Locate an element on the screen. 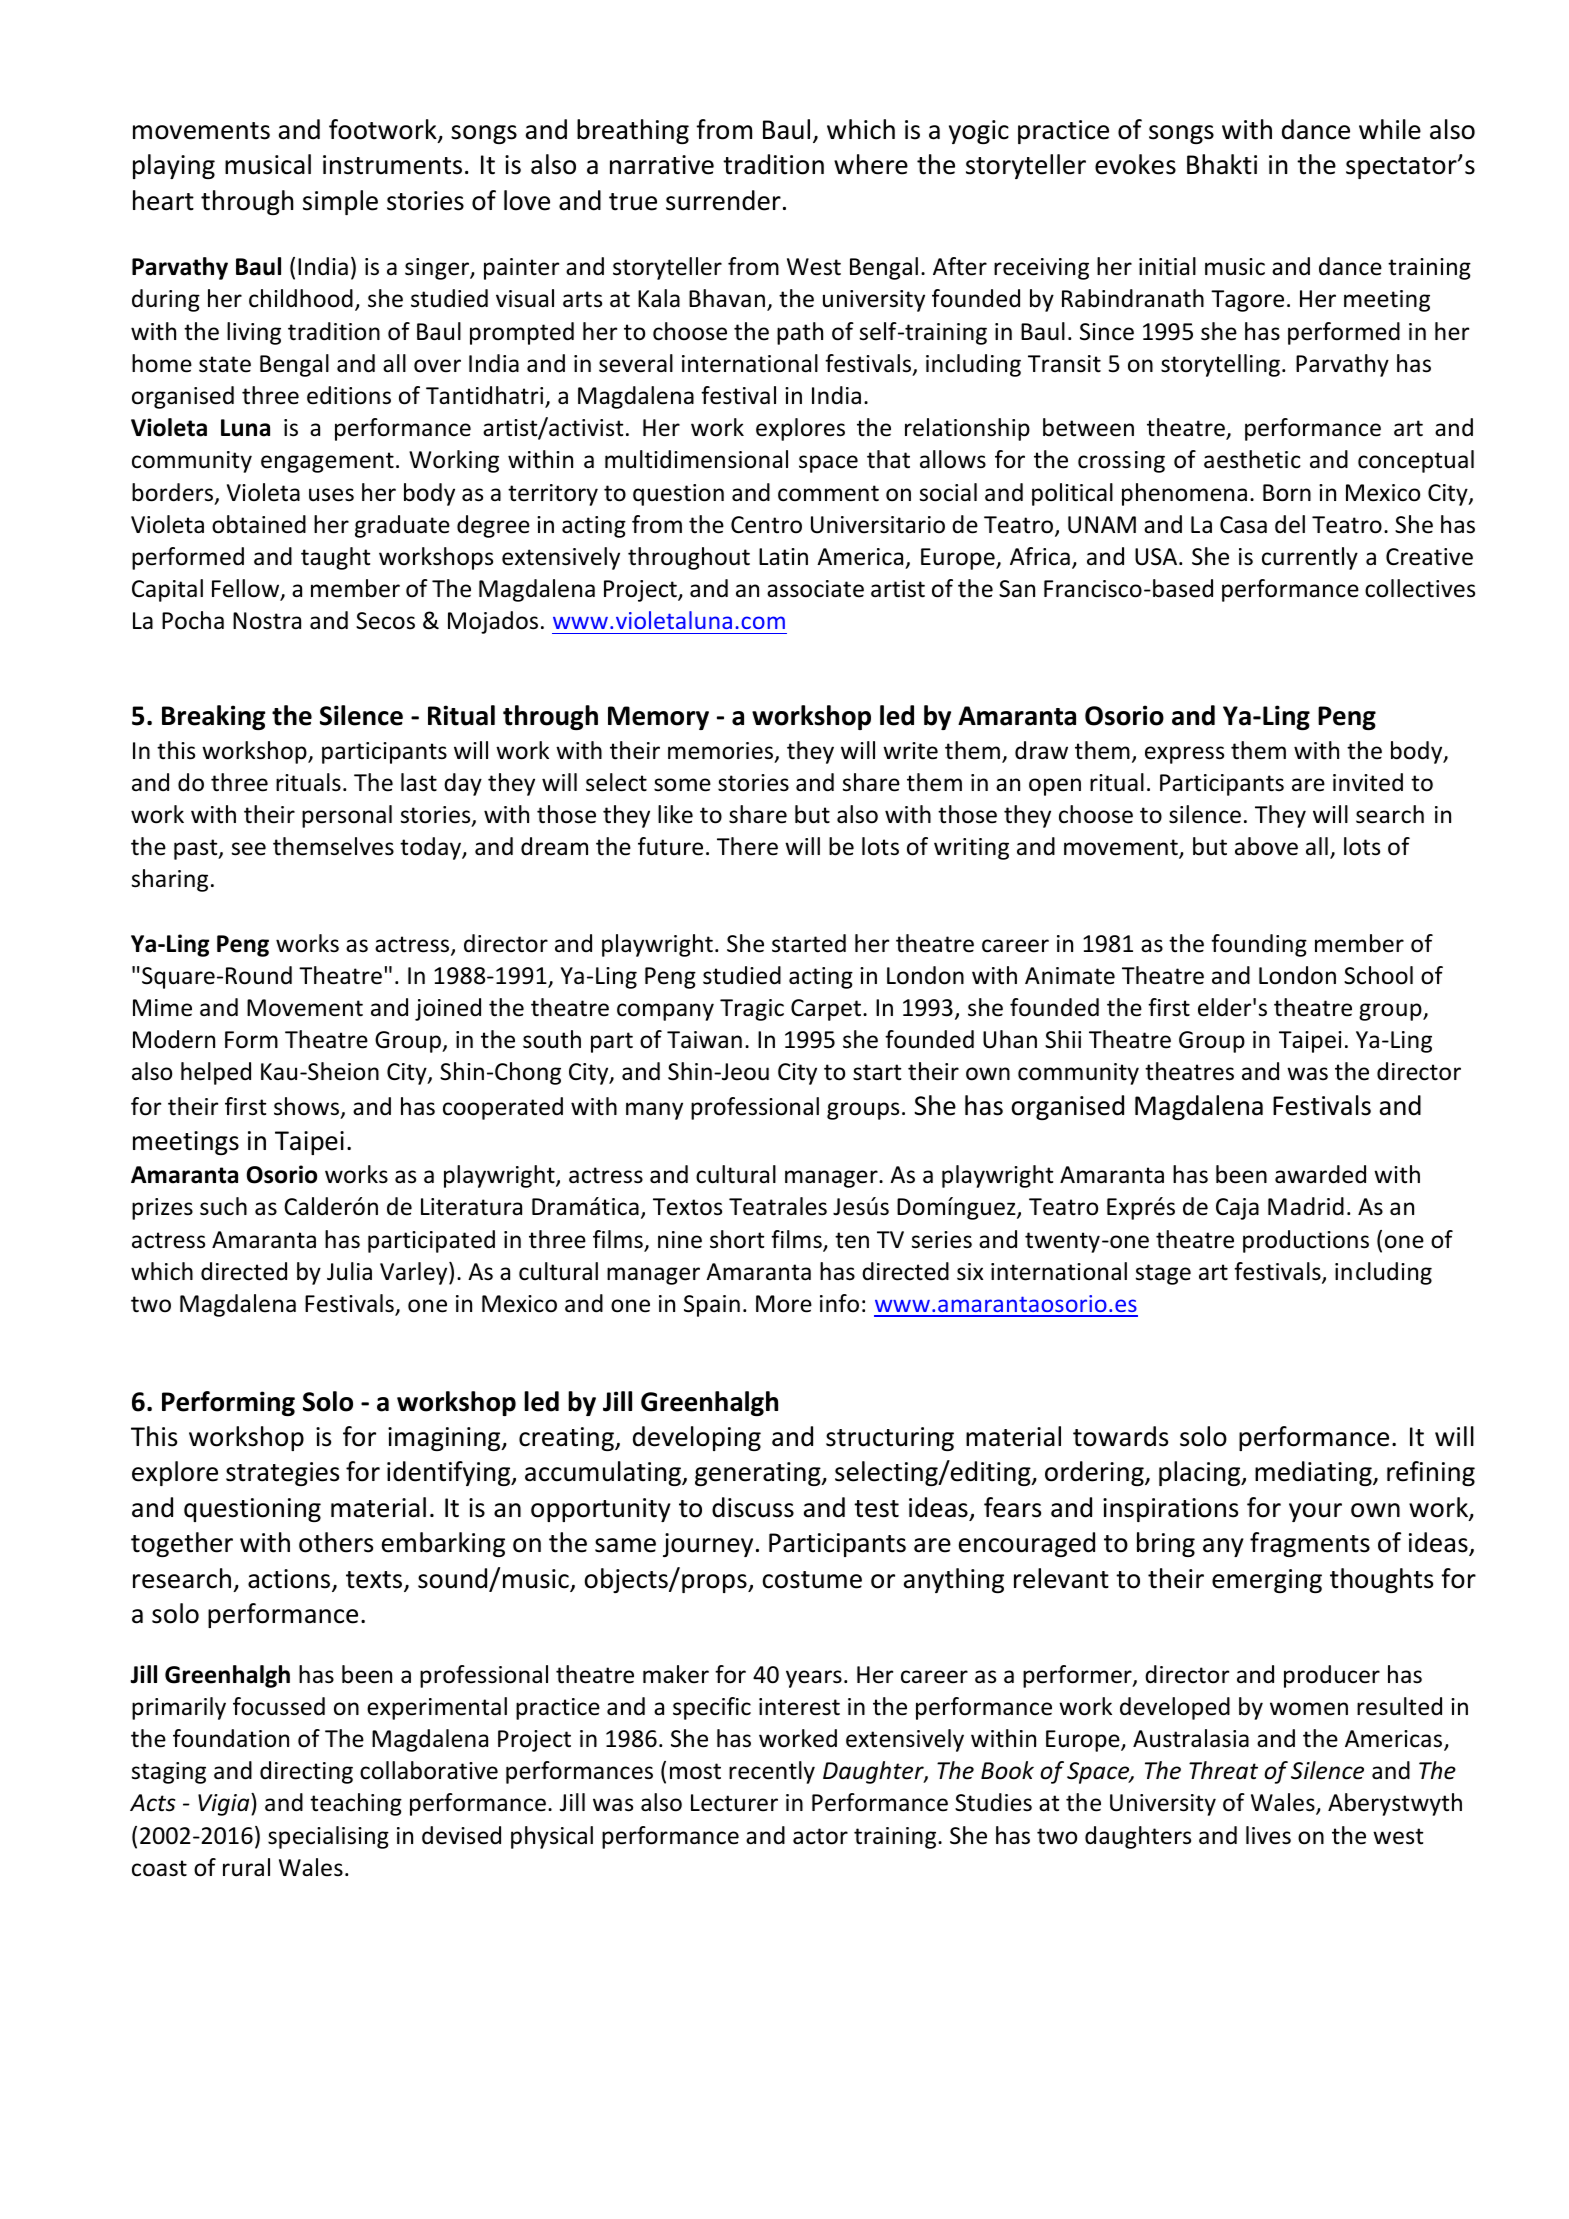 Image resolution: width=1569 pixels, height=2219 pixels. memories is located at coordinates (722, 752).
